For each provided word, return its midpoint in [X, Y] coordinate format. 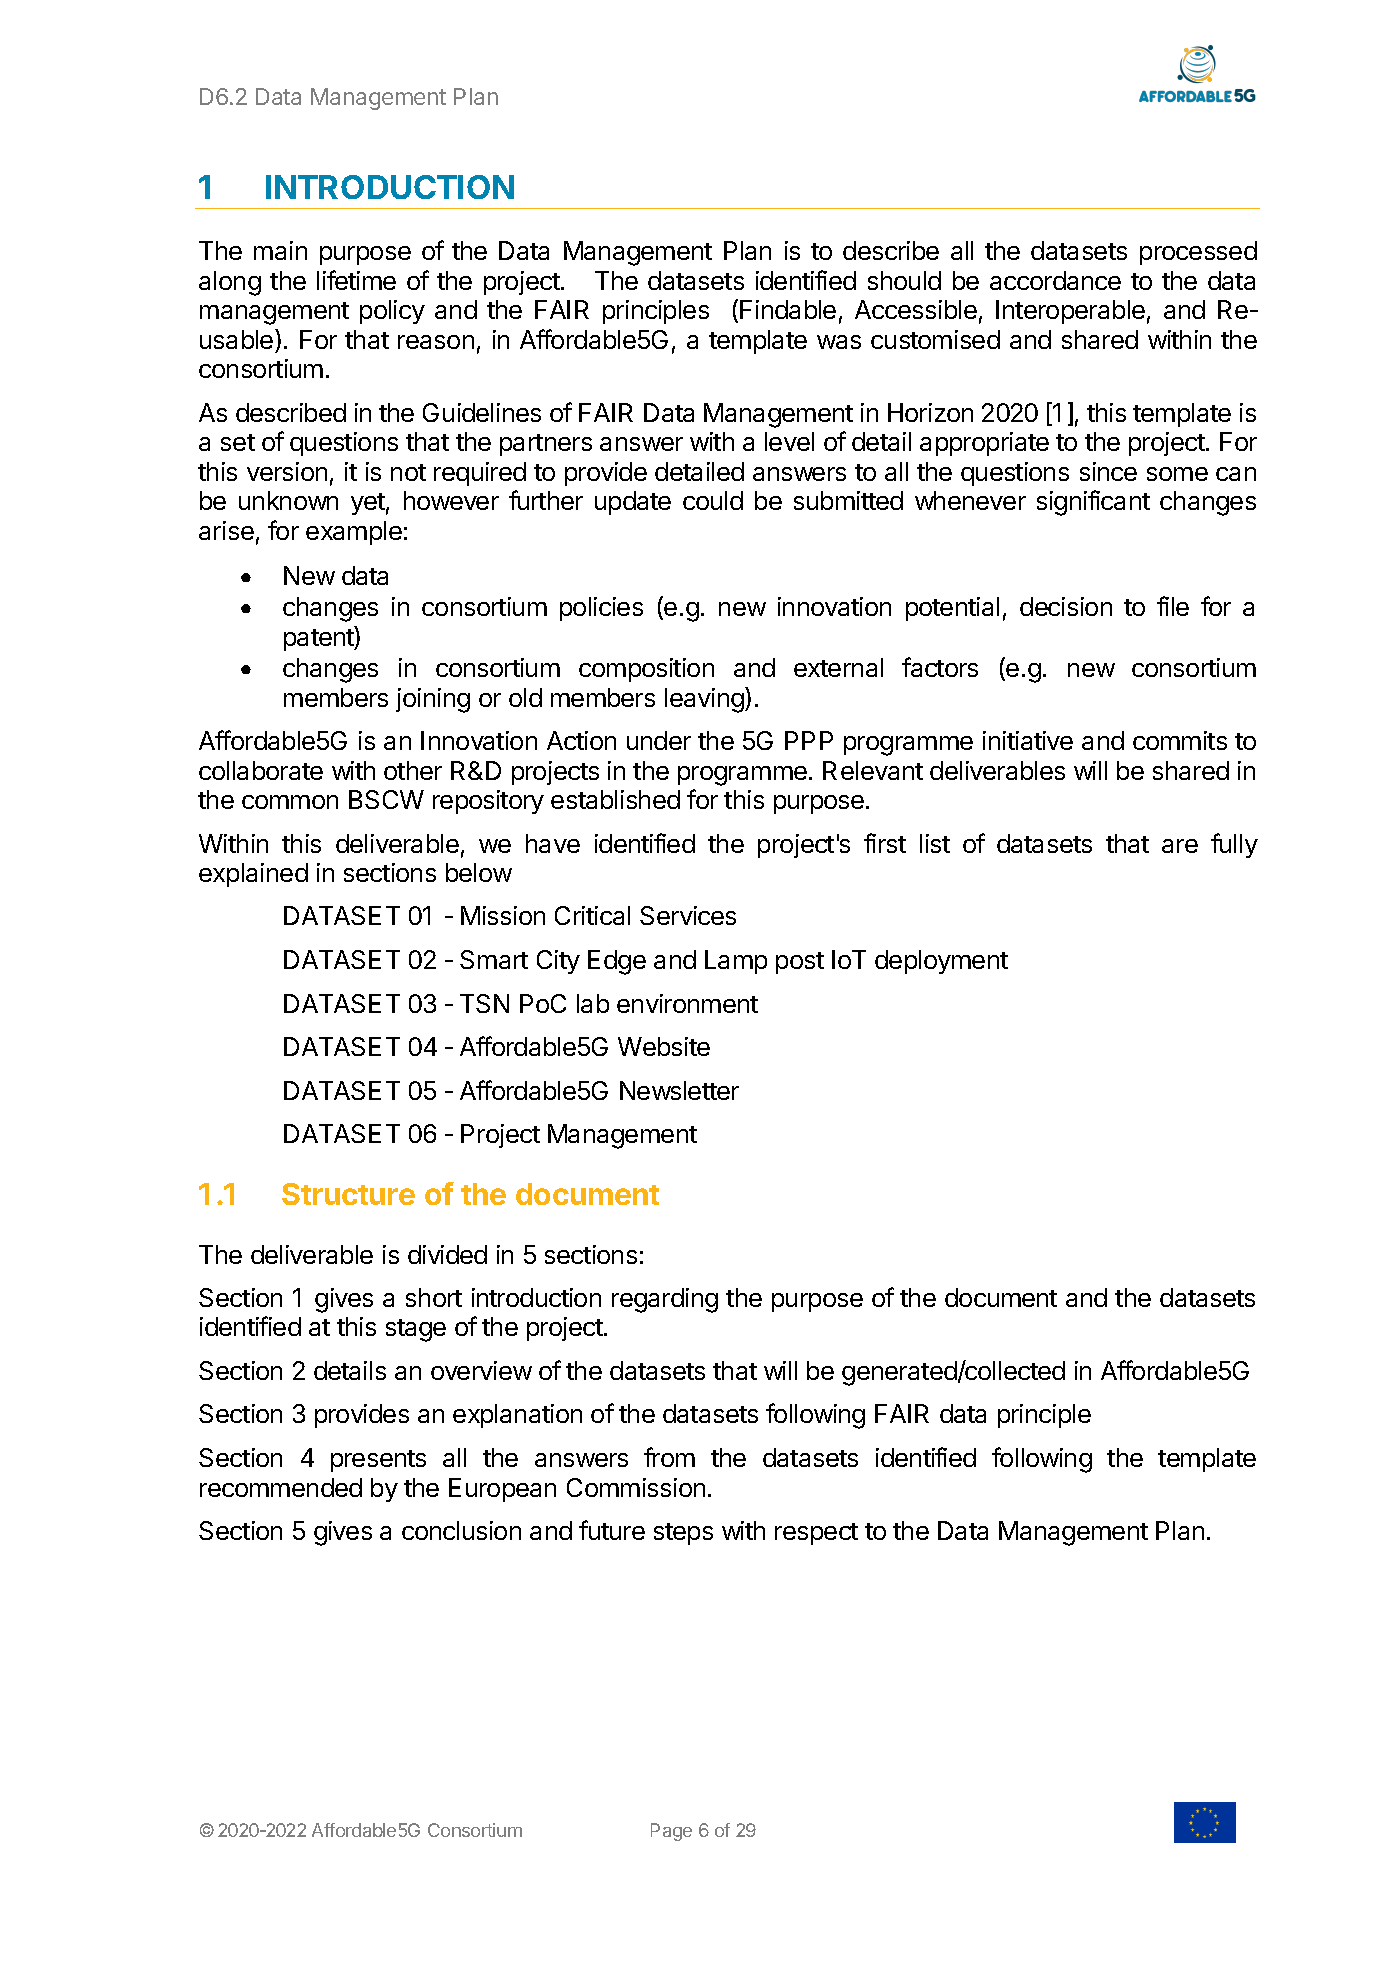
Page [671, 1832]
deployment [941, 962]
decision [1066, 606]
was [839, 342]
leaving [705, 700]
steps [683, 1534]
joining [433, 700]
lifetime [356, 280]
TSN [484, 1003]
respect [816, 1534]
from [669, 1457]
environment [687, 1003]
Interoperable [1070, 312]
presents [378, 1461]
